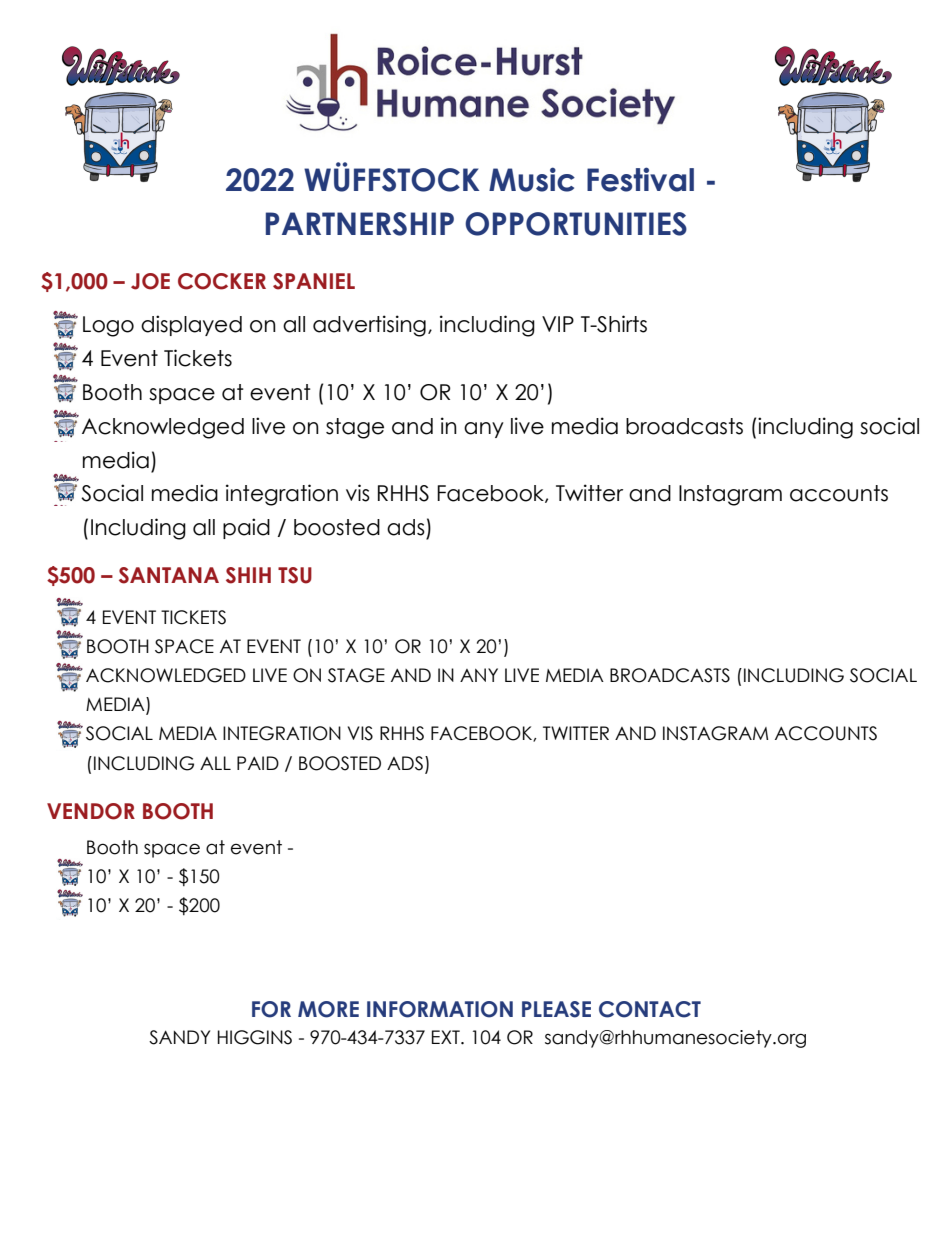 The width and height of the screenshot is (952, 1233). Describe the element at coordinates (440, 1009) in the screenshot. I see `INFORMATION` at that location.
